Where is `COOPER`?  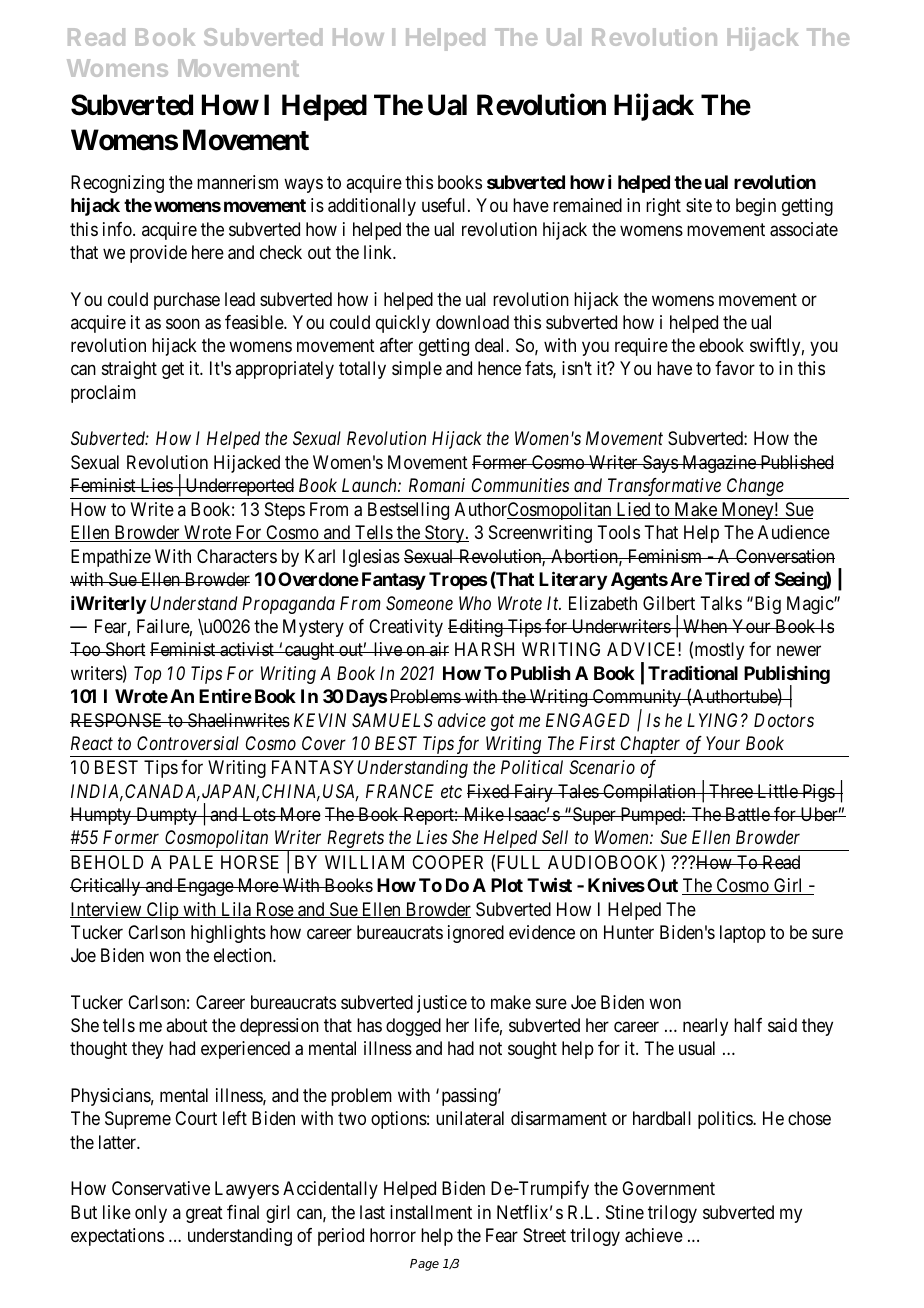 COOPER is located at coordinates (447, 862).
